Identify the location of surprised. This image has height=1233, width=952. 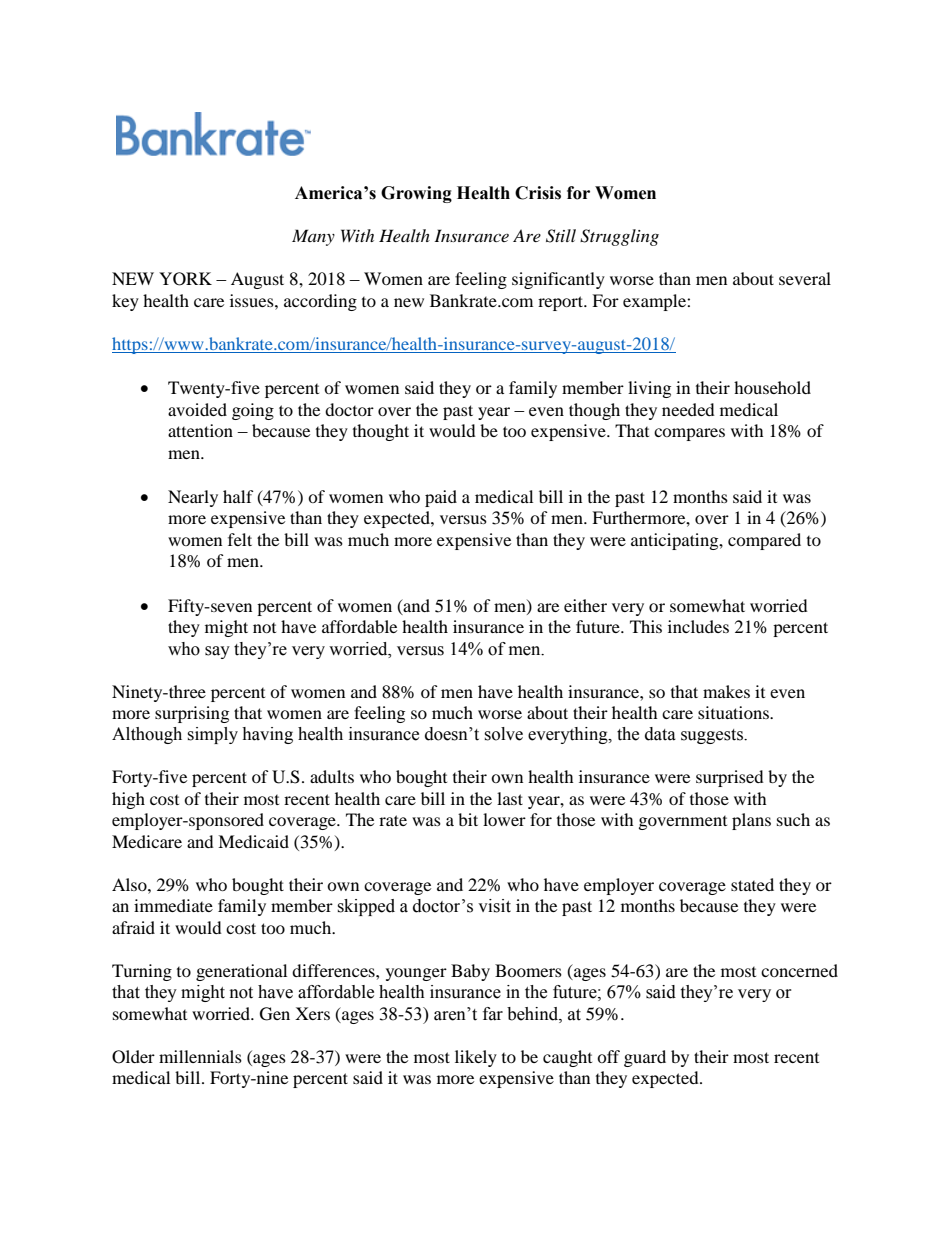
(730, 778).
